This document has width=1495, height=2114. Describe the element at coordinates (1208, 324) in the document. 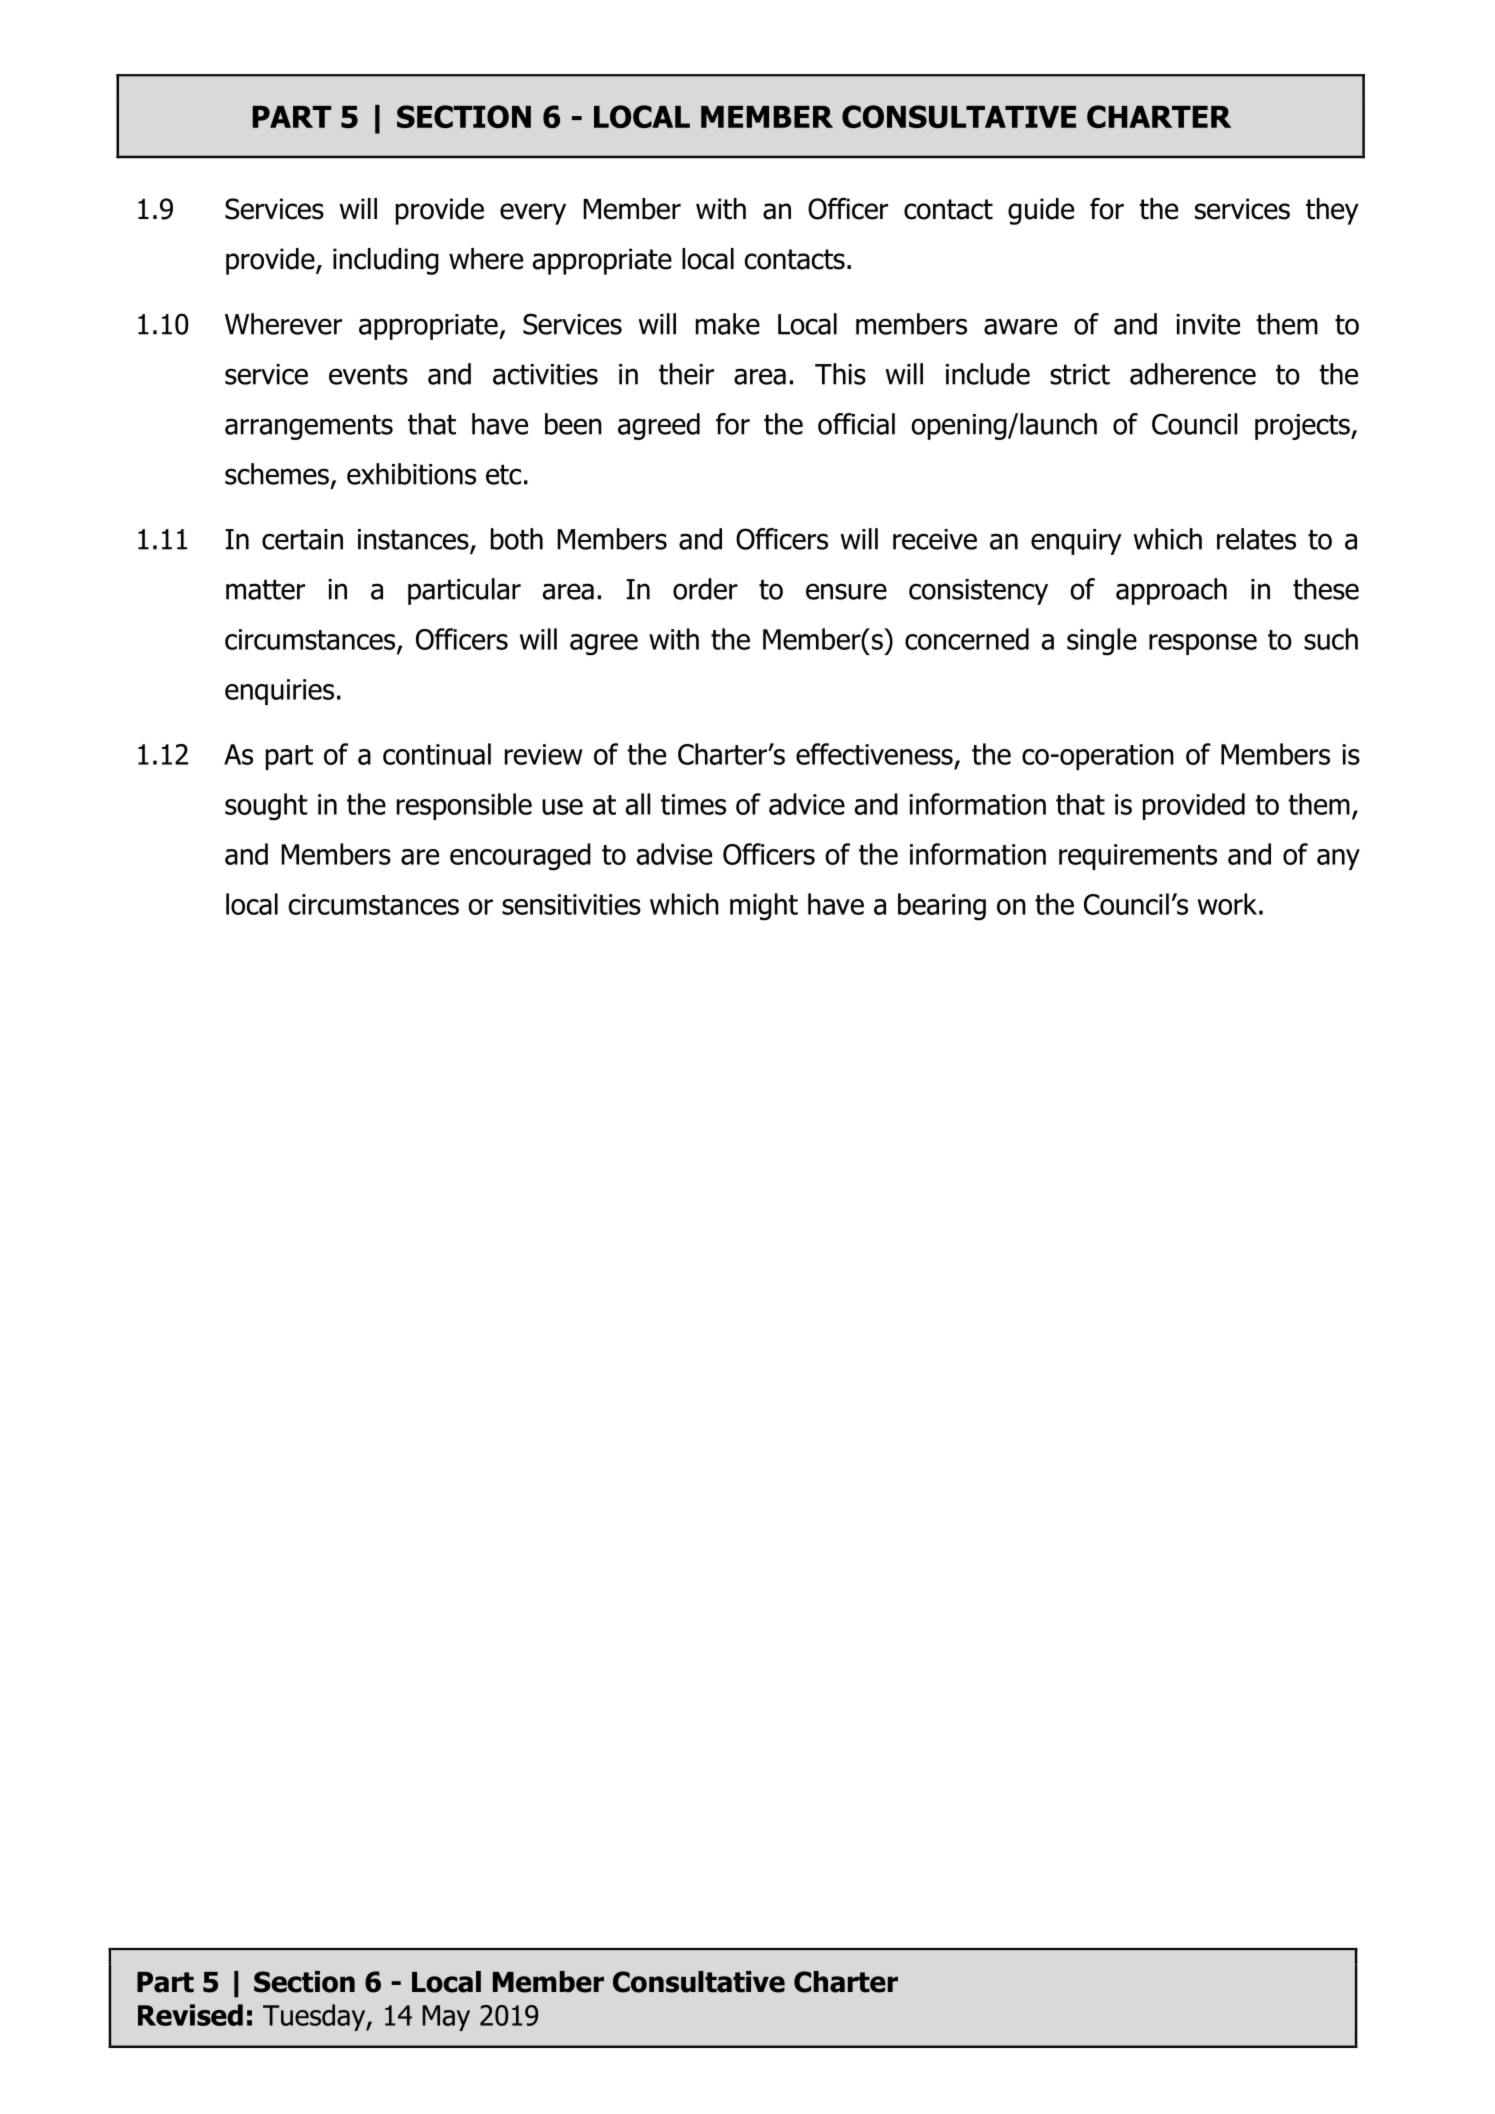

I see `invite` at that location.
